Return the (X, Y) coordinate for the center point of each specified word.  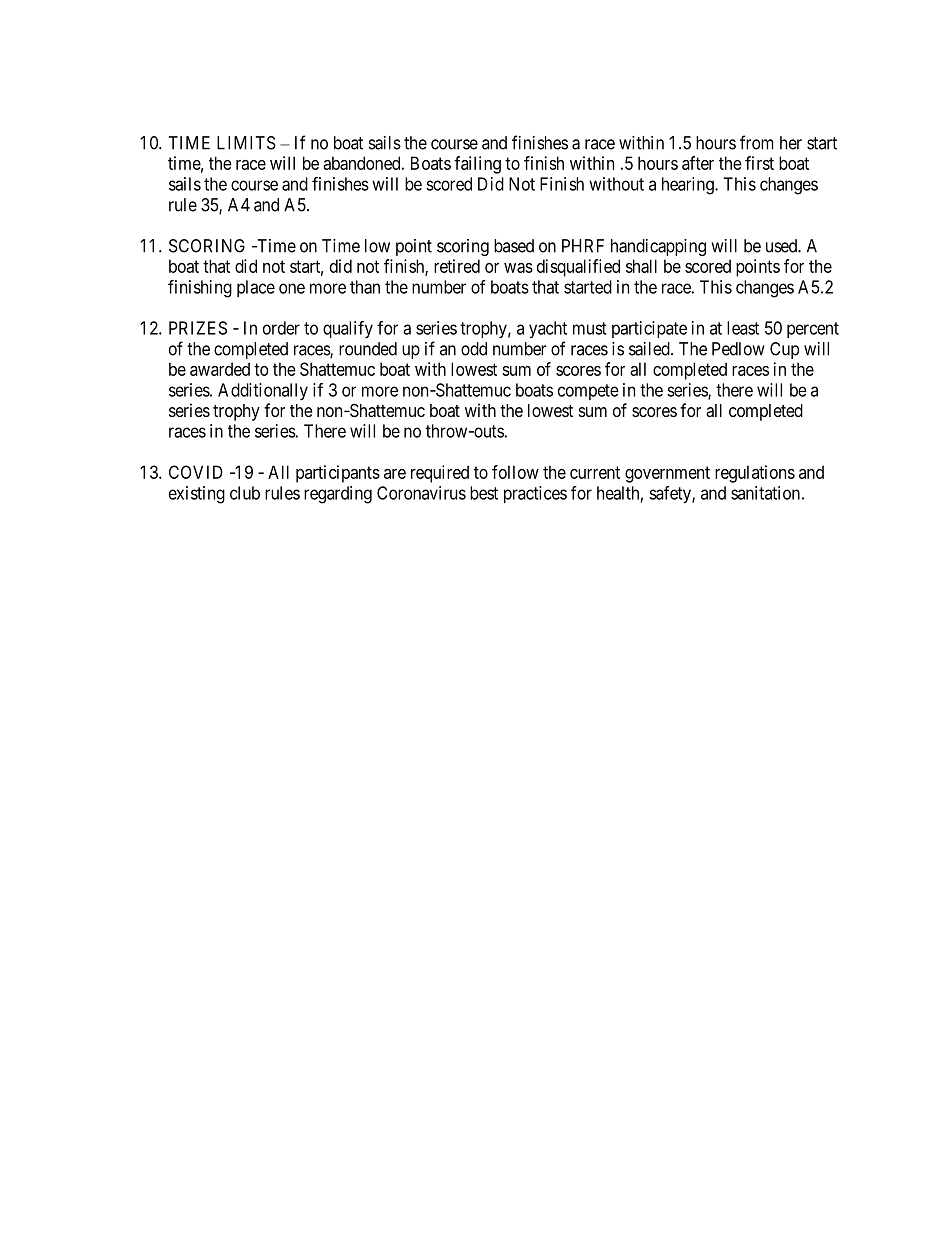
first (759, 163)
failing (477, 165)
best (484, 493)
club (245, 493)
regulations (755, 474)
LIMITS (246, 143)
